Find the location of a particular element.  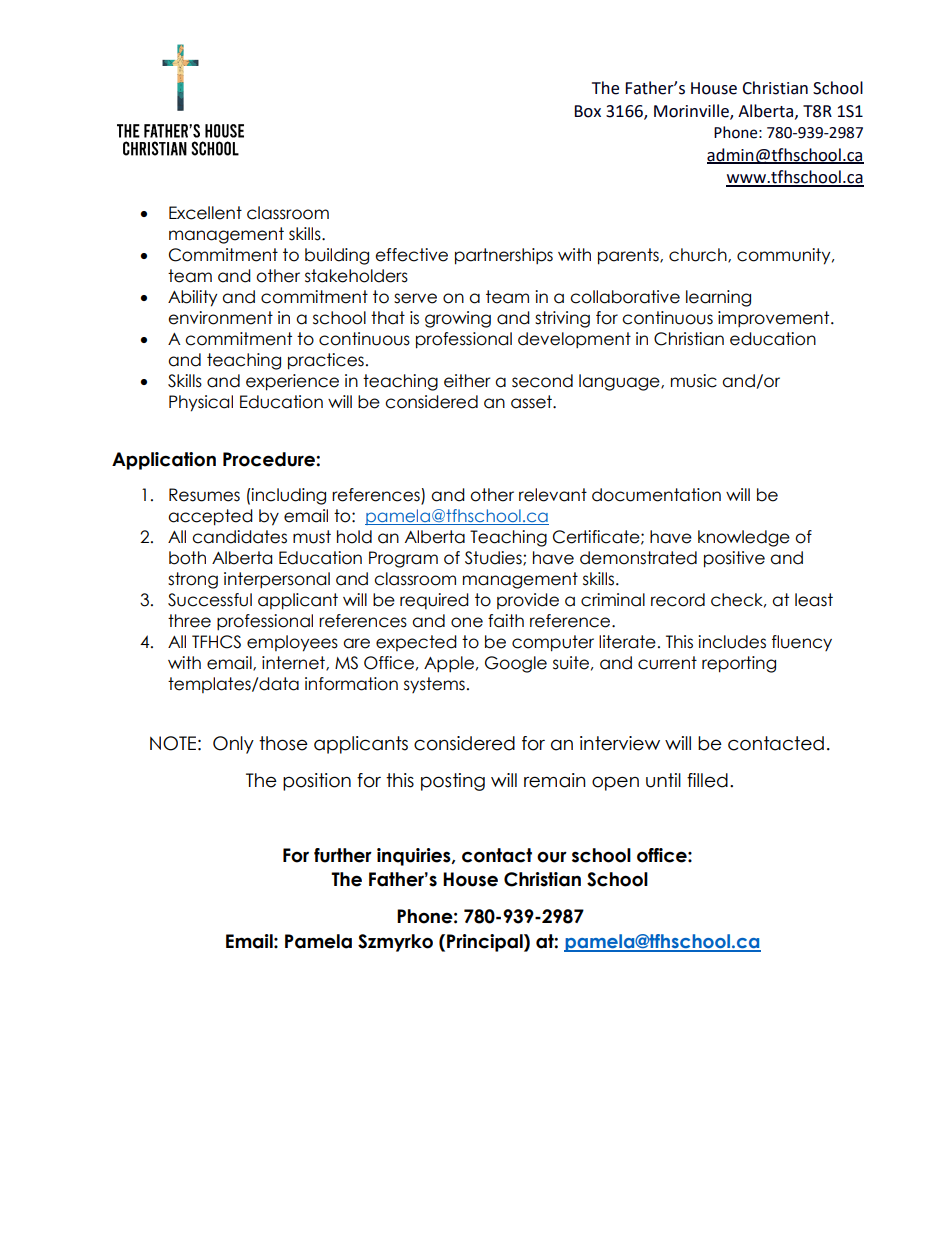

documentation is located at coordinates (656, 495).
